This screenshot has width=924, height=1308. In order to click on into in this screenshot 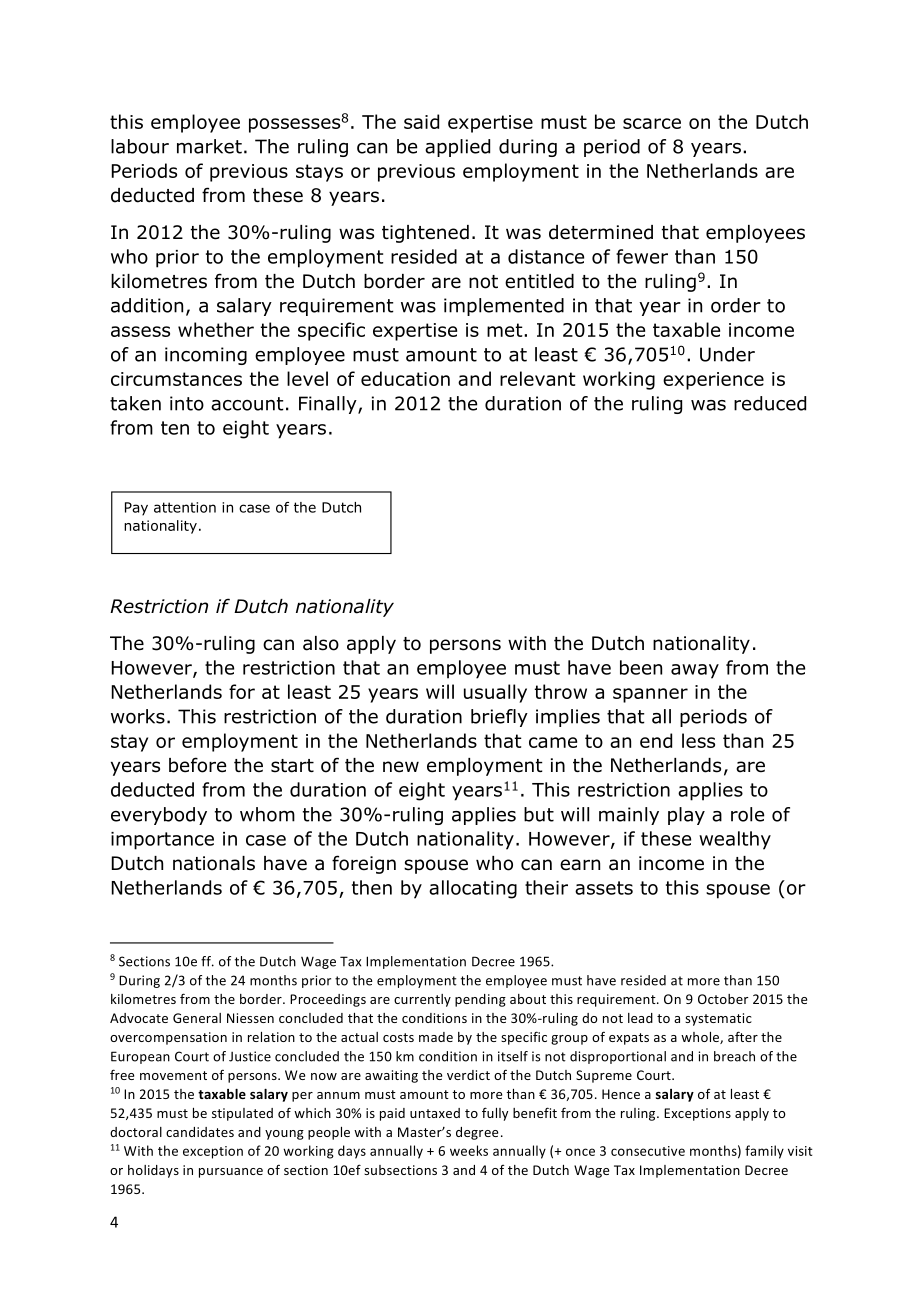, I will do `click(187, 403)`.
